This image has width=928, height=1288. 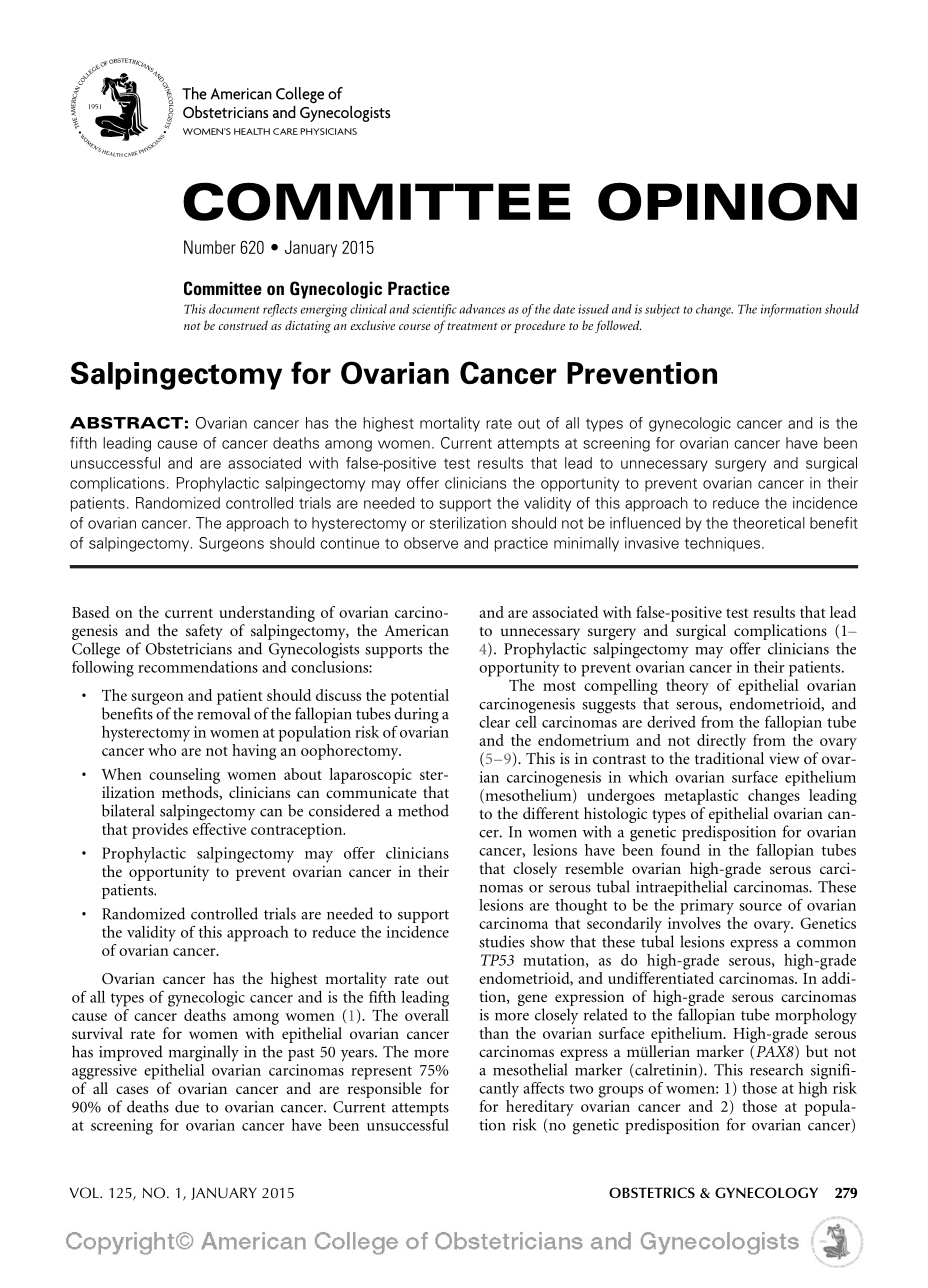 I want to click on treatment, so click(x=471, y=325).
